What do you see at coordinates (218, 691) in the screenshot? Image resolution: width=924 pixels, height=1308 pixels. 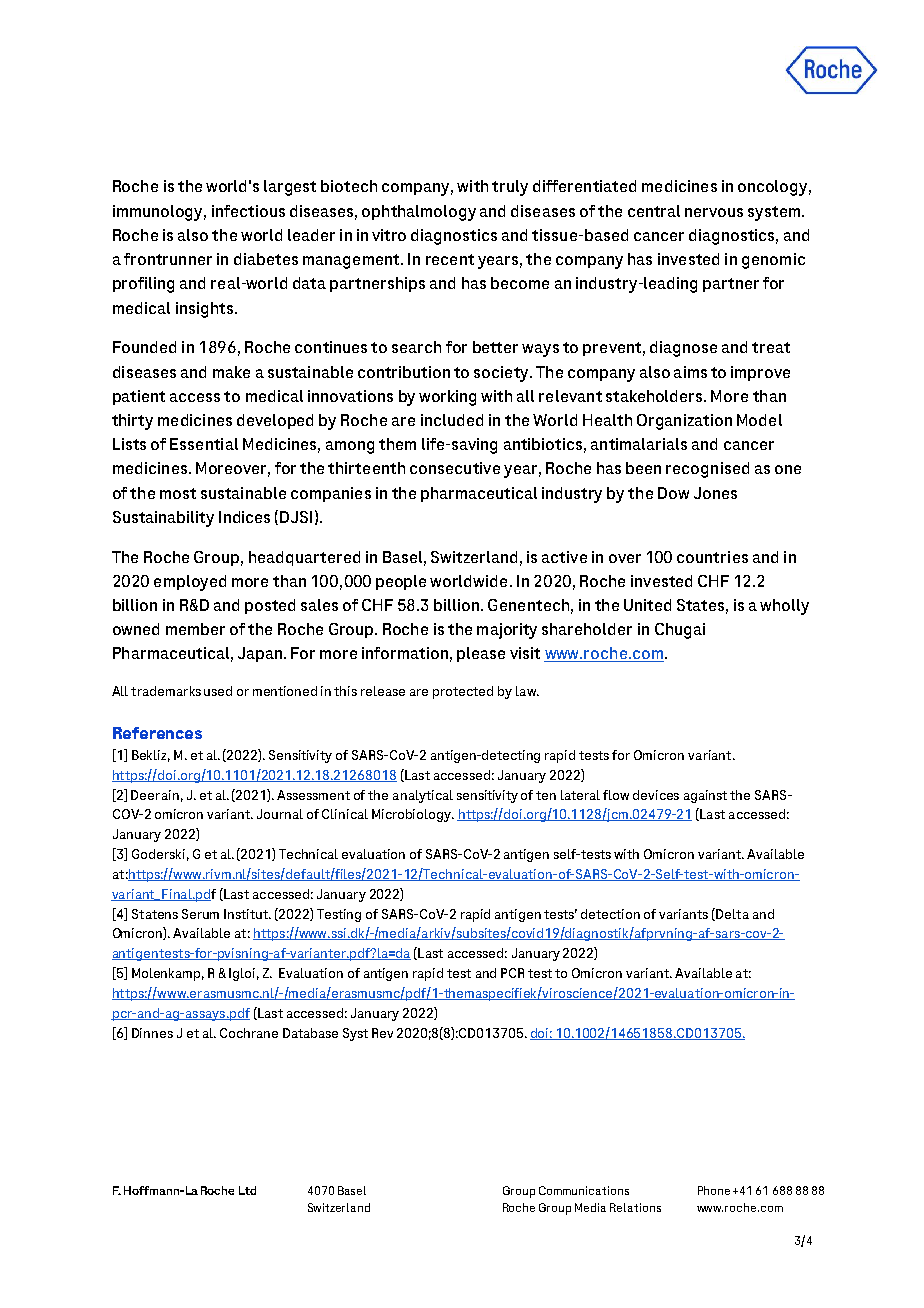 I see `used` at bounding box center [218, 691].
